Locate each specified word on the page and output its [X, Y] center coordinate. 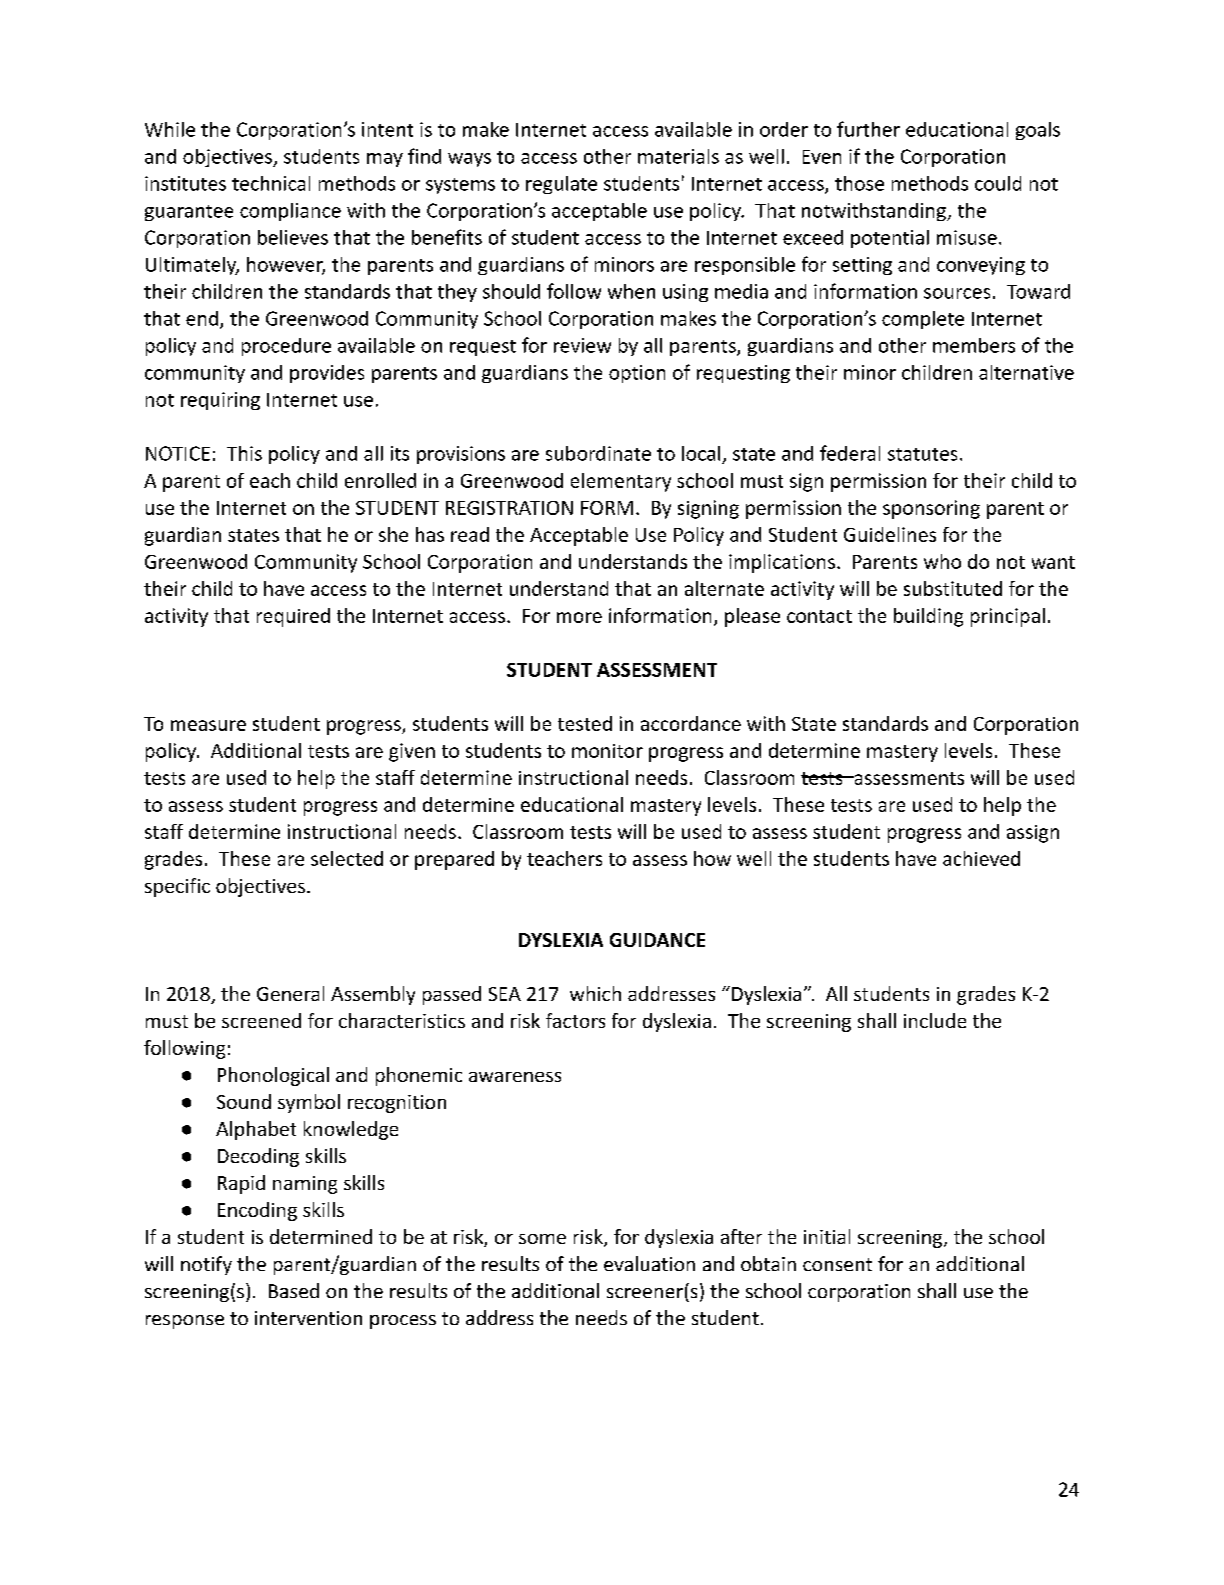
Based [294, 1290]
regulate [561, 185]
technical [271, 183]
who [942, 561]
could [998, 183]
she [393, 534]
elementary [621, 482]
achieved [981, 858]
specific [177, 887]
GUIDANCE [657, 940]
